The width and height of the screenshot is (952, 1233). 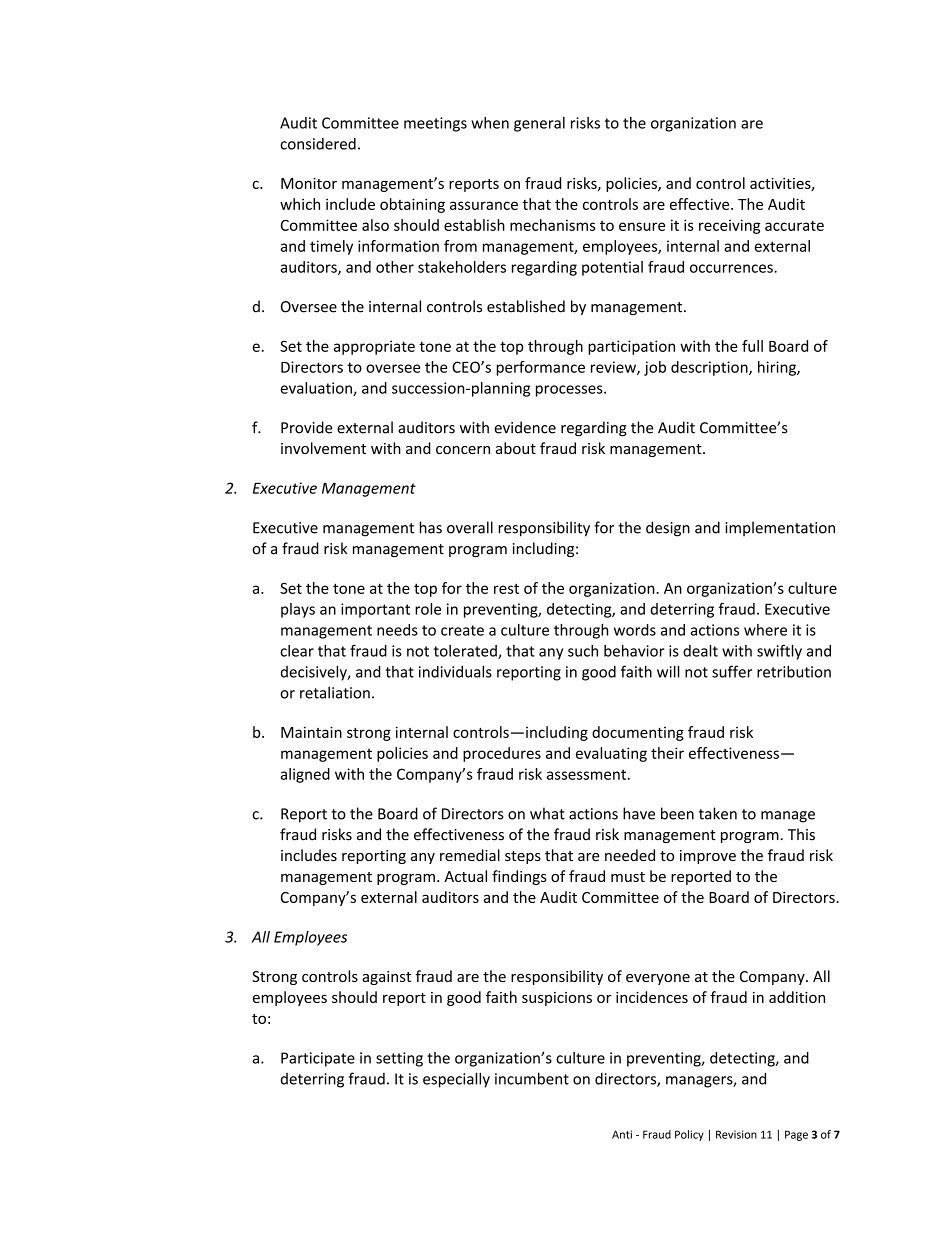 What do you see at coordinates (780, 528) in the screenshot?
I see `implementation` at bounding box center [780, 528].
